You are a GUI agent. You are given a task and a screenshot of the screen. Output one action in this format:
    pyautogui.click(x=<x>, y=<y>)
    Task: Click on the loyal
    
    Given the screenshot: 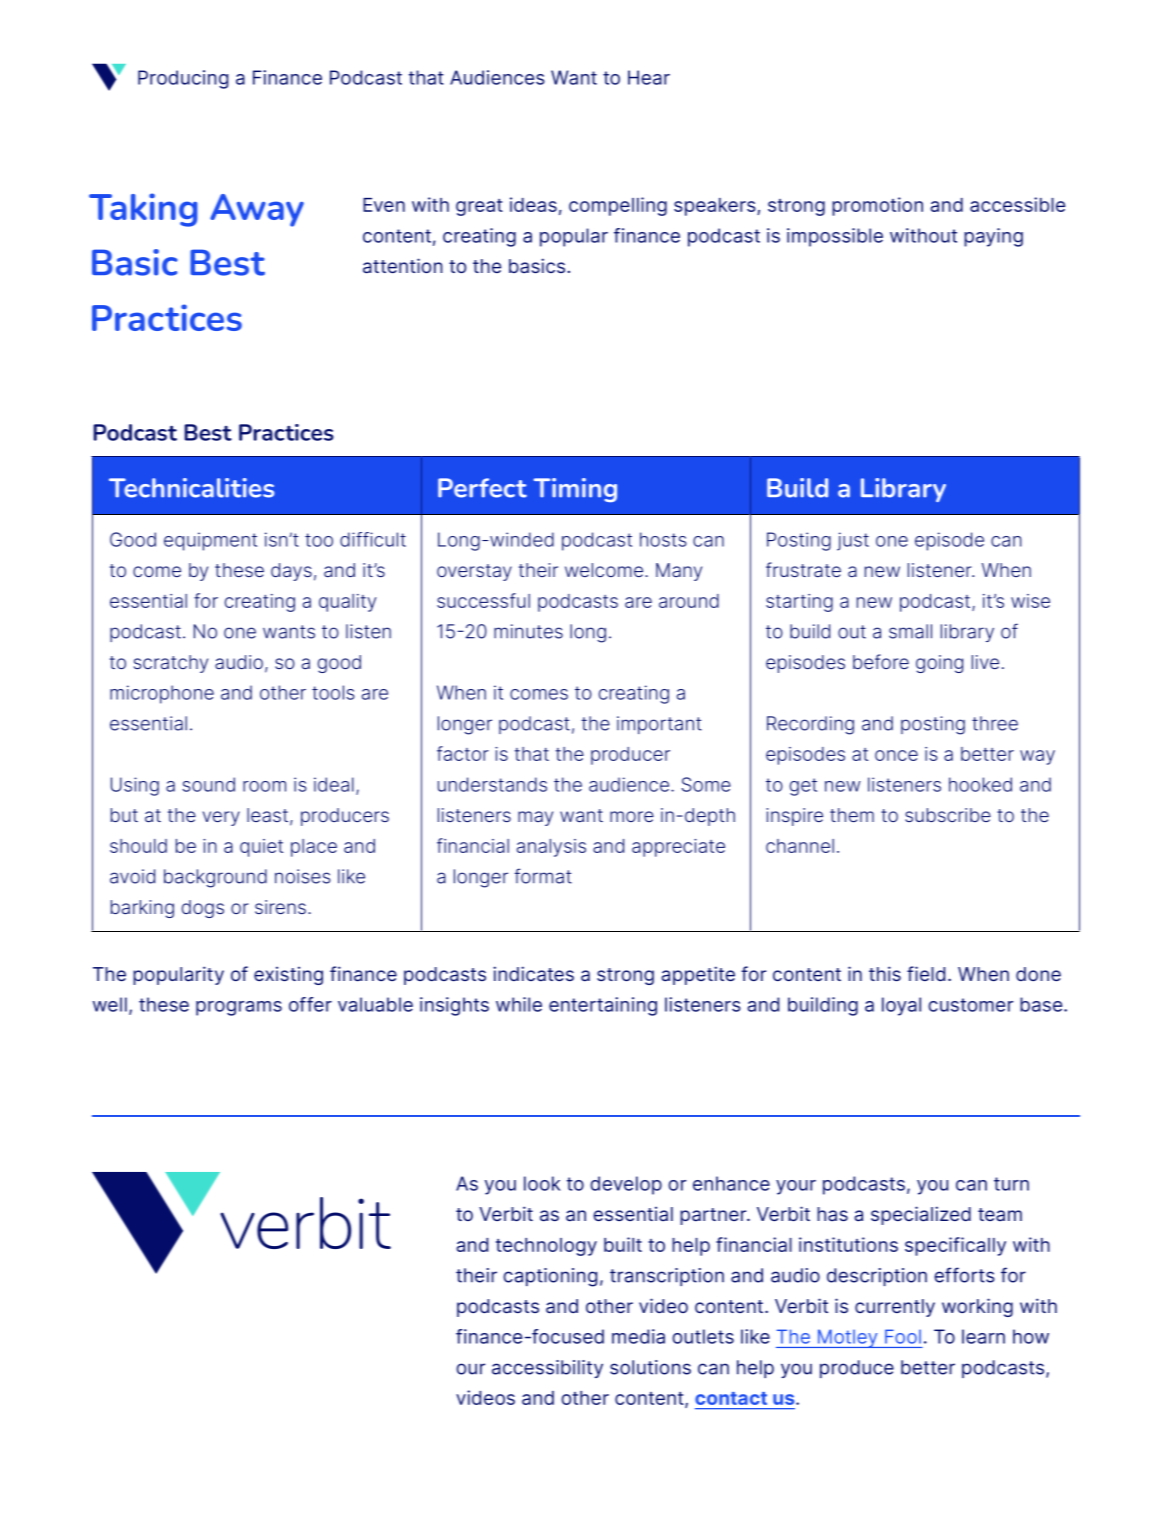 What is the action you would take?
    pyautogui.click(x=901, y=1006)
